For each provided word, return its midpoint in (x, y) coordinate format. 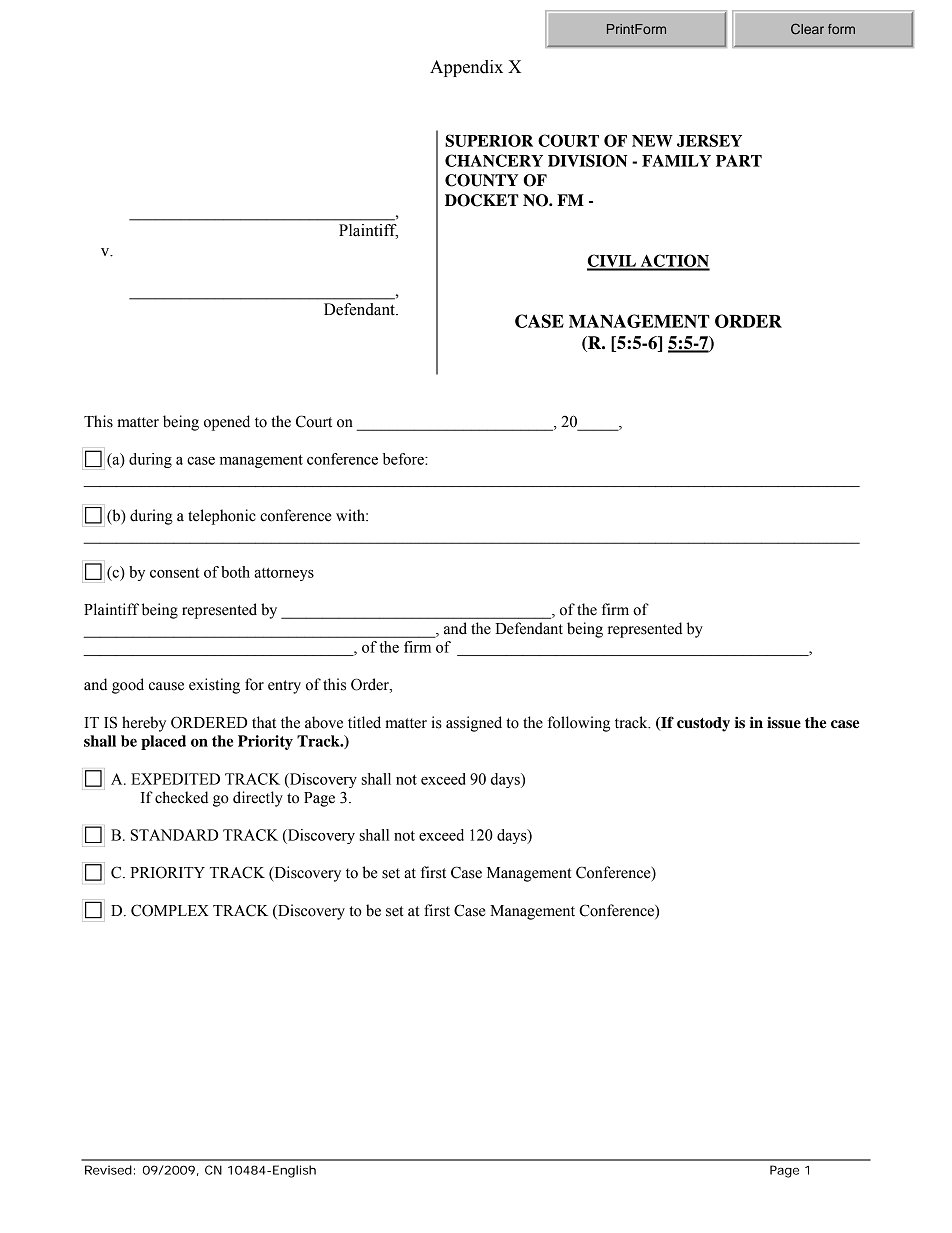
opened (227, 423)
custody (703, 724)
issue (784, 722)
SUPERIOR (489, 140)
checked (181, 797)
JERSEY (709, 140)
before (404, 459)
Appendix (466, 68)
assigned (474, 724)
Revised (108, 1170)
